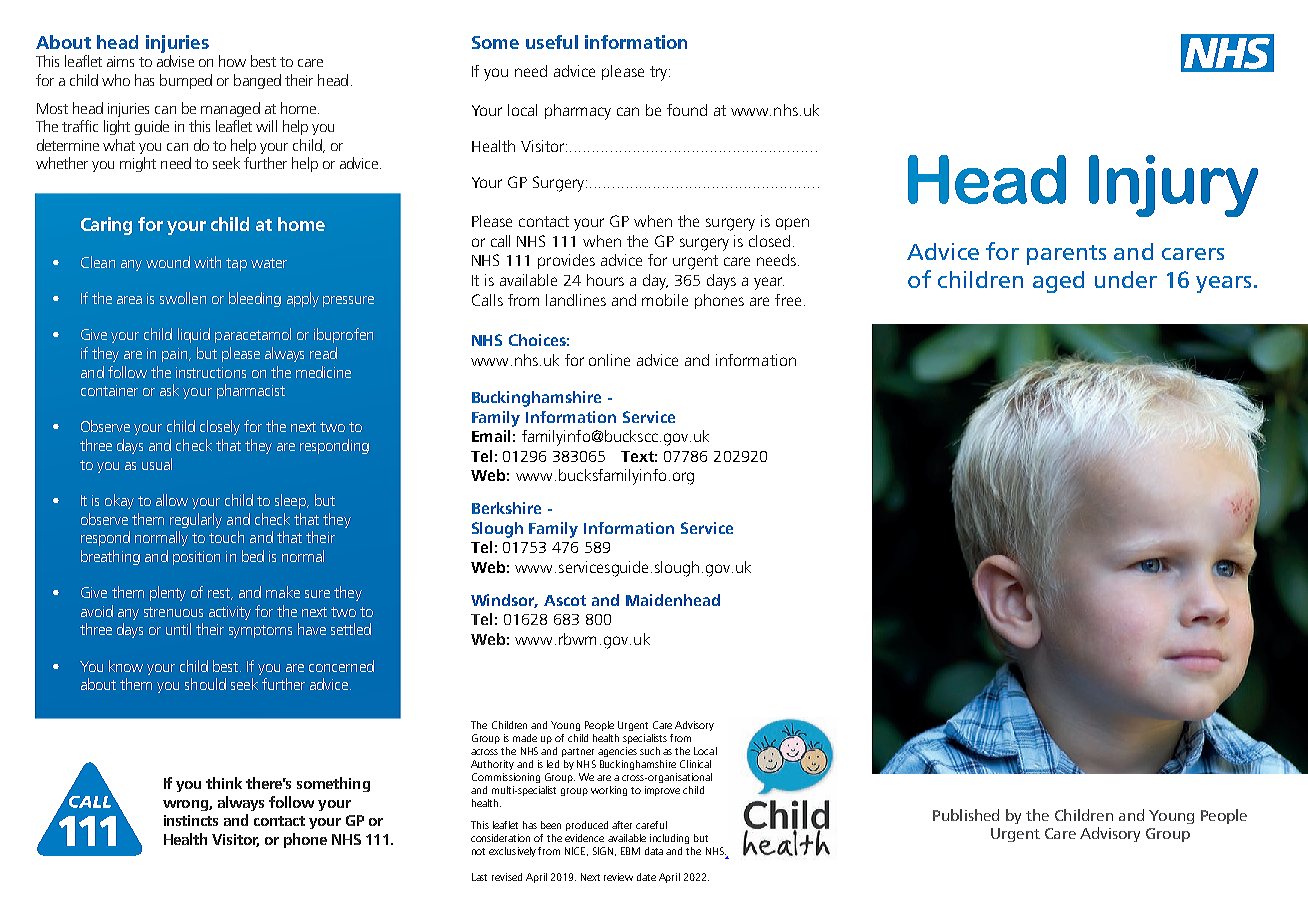  What do you see at coordinates (1126, 279) in the screenshot?
I see `under` at bounding box center [1126, 279].
